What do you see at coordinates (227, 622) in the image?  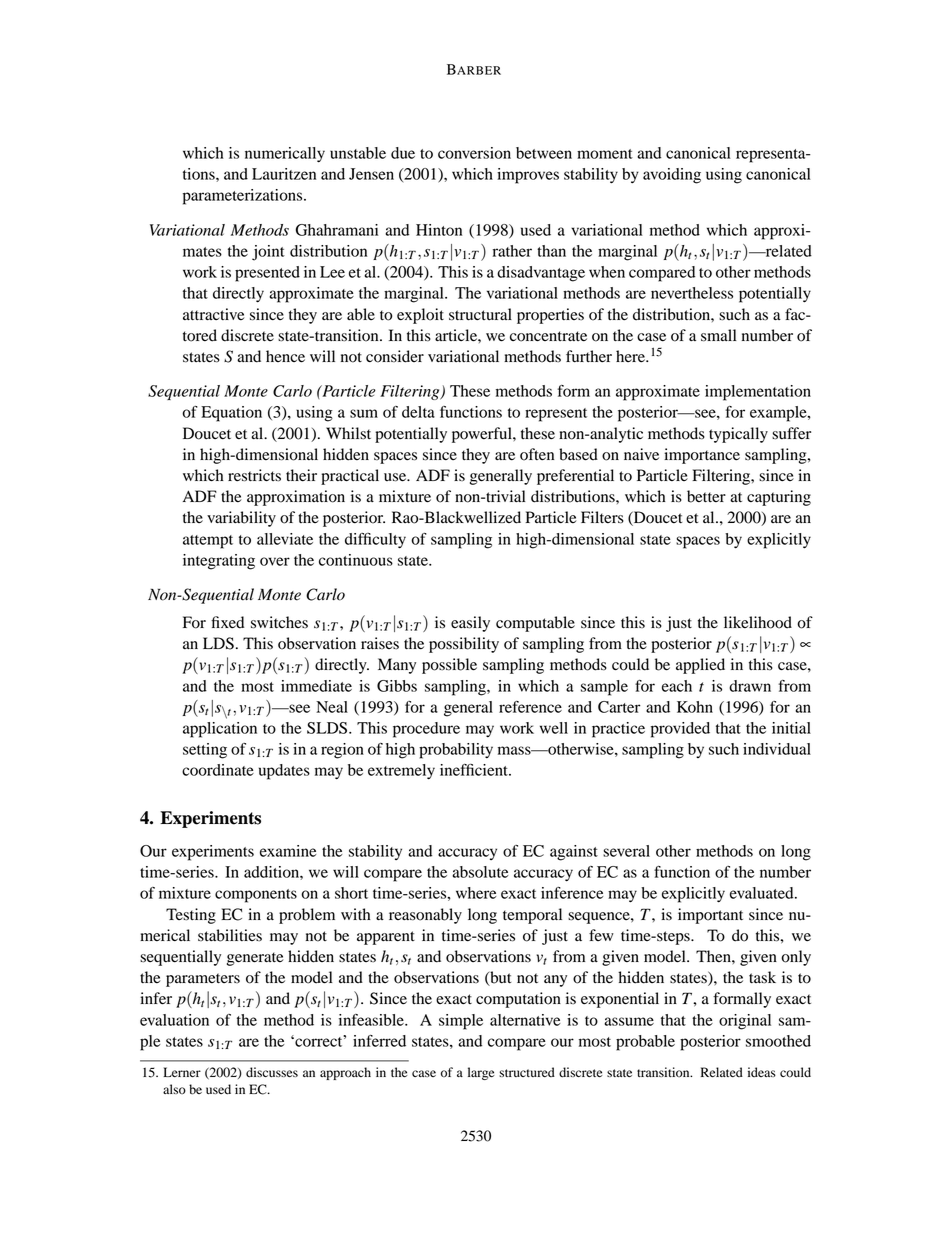 I see `fixed` at bounding box center [227, 622].
